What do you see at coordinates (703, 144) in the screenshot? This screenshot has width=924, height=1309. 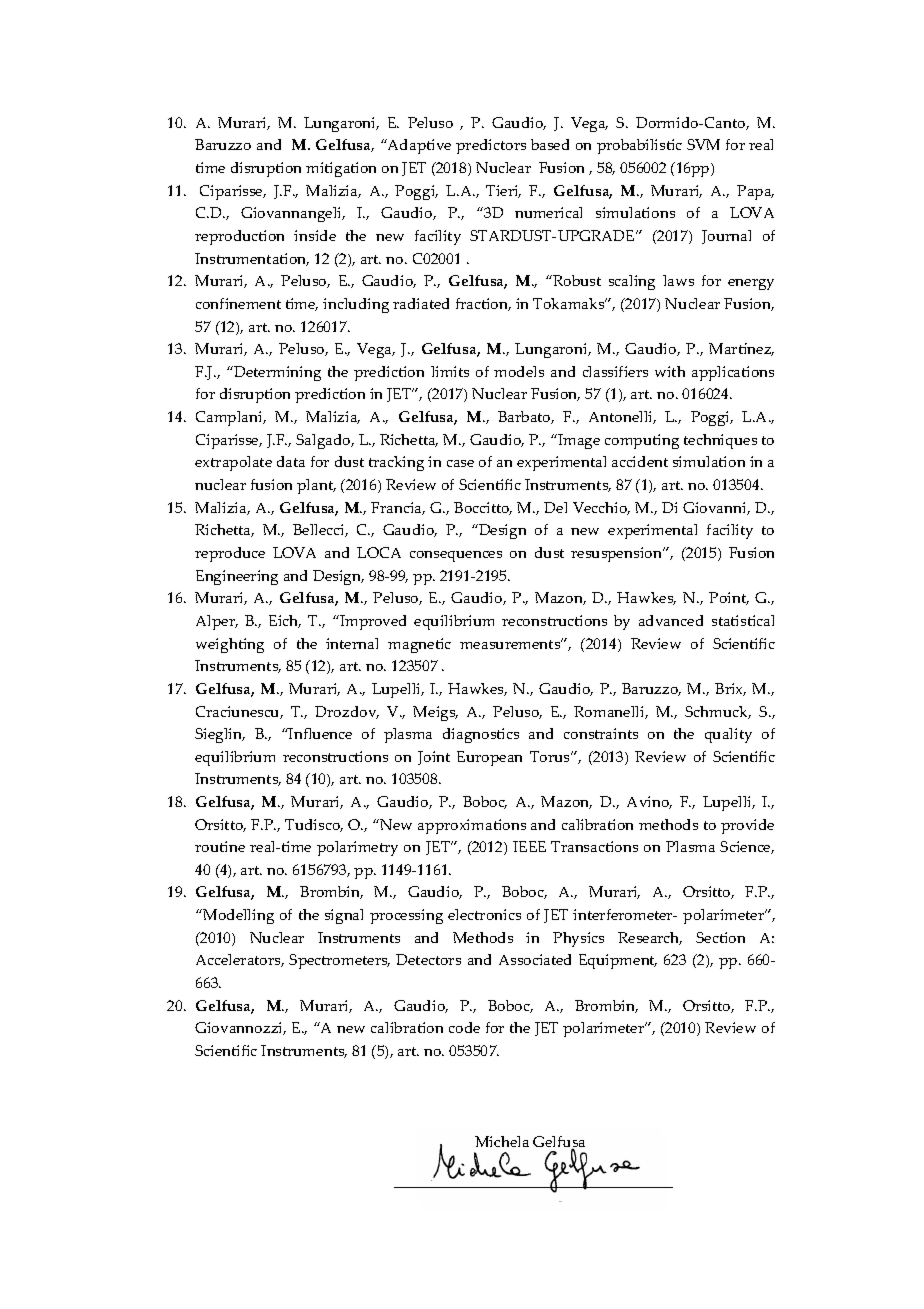 I see `SVM` at bounding box center [703, 144].
